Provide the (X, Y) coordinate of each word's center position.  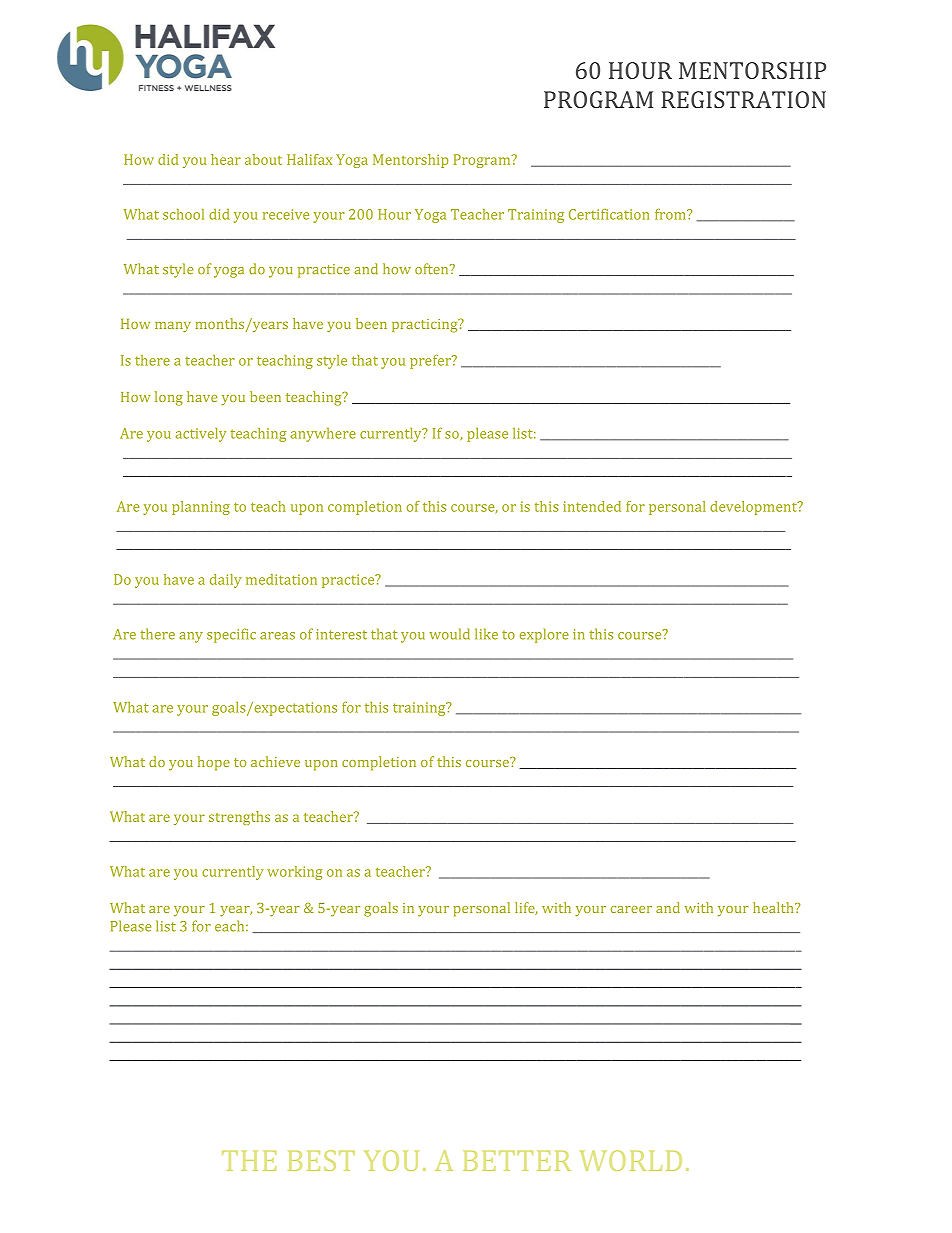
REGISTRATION (743, 99)
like (486, 634)
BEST (321, 1160)
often (433, 269)
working (294, 873)
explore (544, 635)
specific (231, 635)
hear (226, 159)
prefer (431, 361)
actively (201, 435)
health (774, 907)
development (754, 508)
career (631, 909)
